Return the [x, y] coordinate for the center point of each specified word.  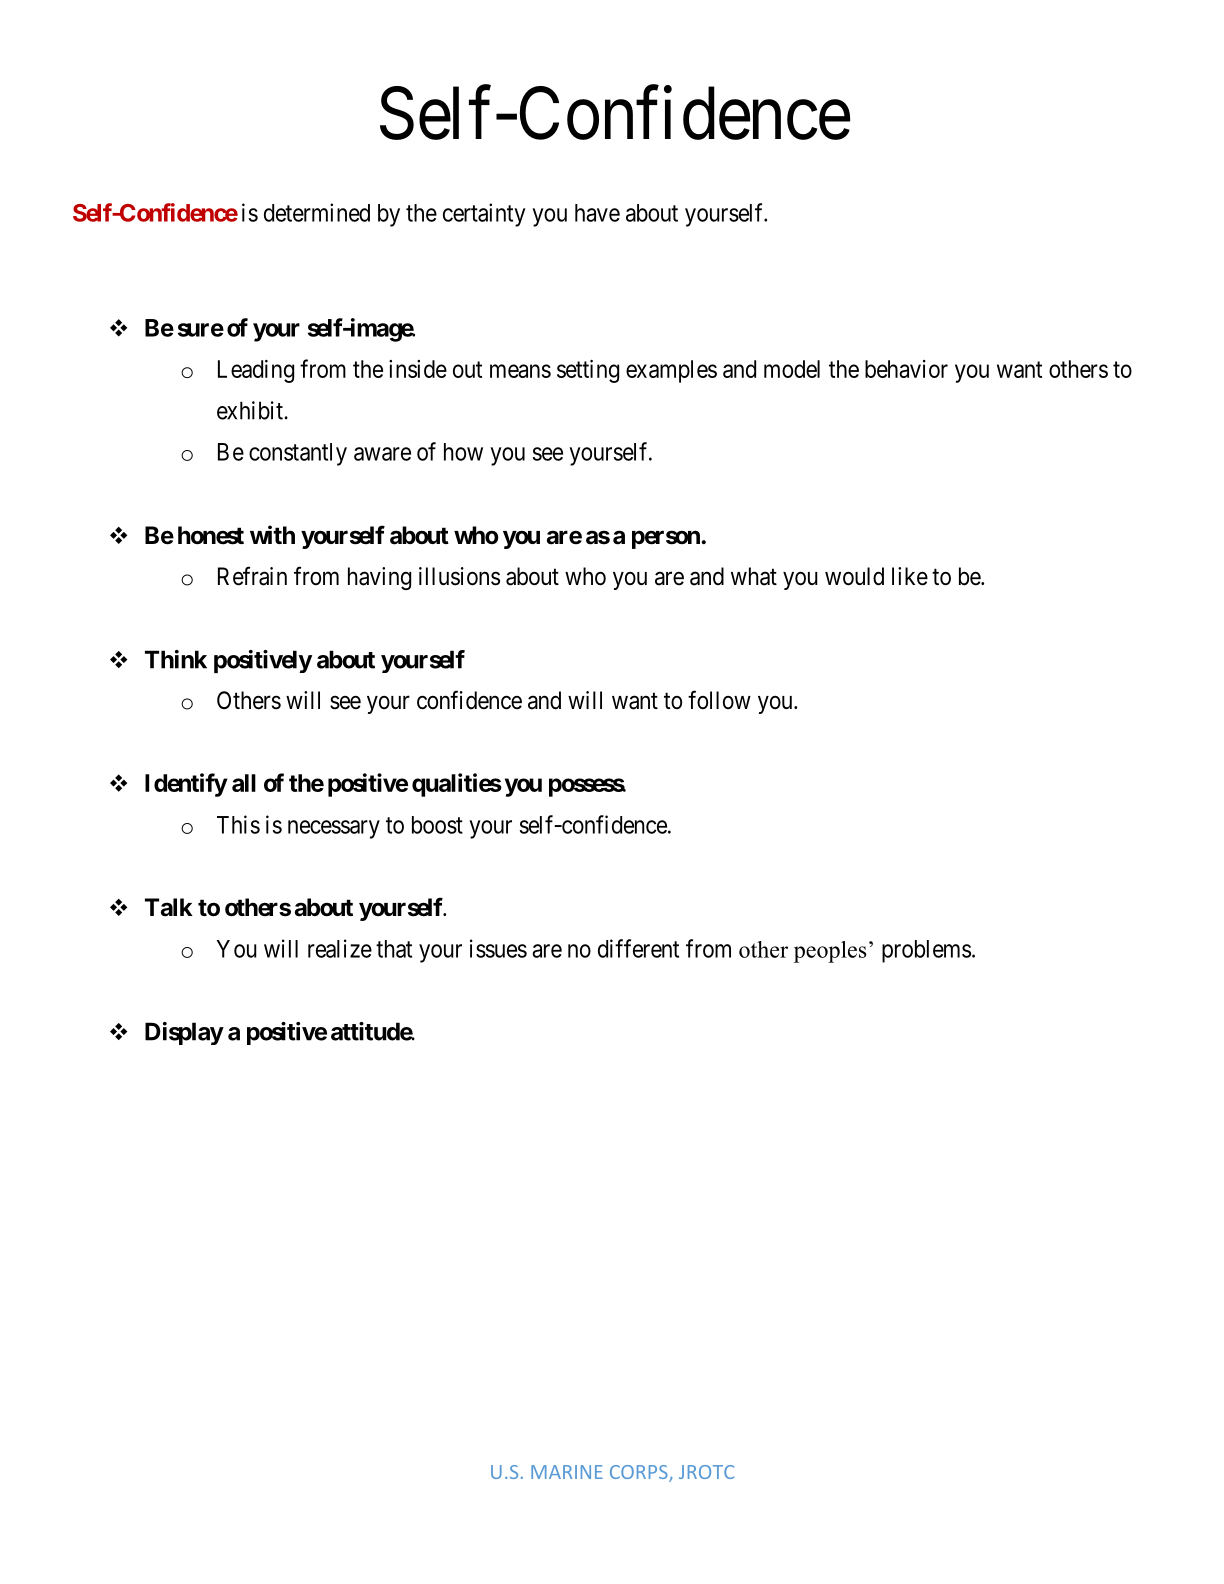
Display [184, 1033]
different [638, 948]
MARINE [567, 1472]
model [792, 369]
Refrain [252, 576]
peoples [830, 952]
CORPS [640, 1473]
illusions [459, 576]
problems [926, 951]
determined [317, 212]
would [854, 576]
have [597, 213]
